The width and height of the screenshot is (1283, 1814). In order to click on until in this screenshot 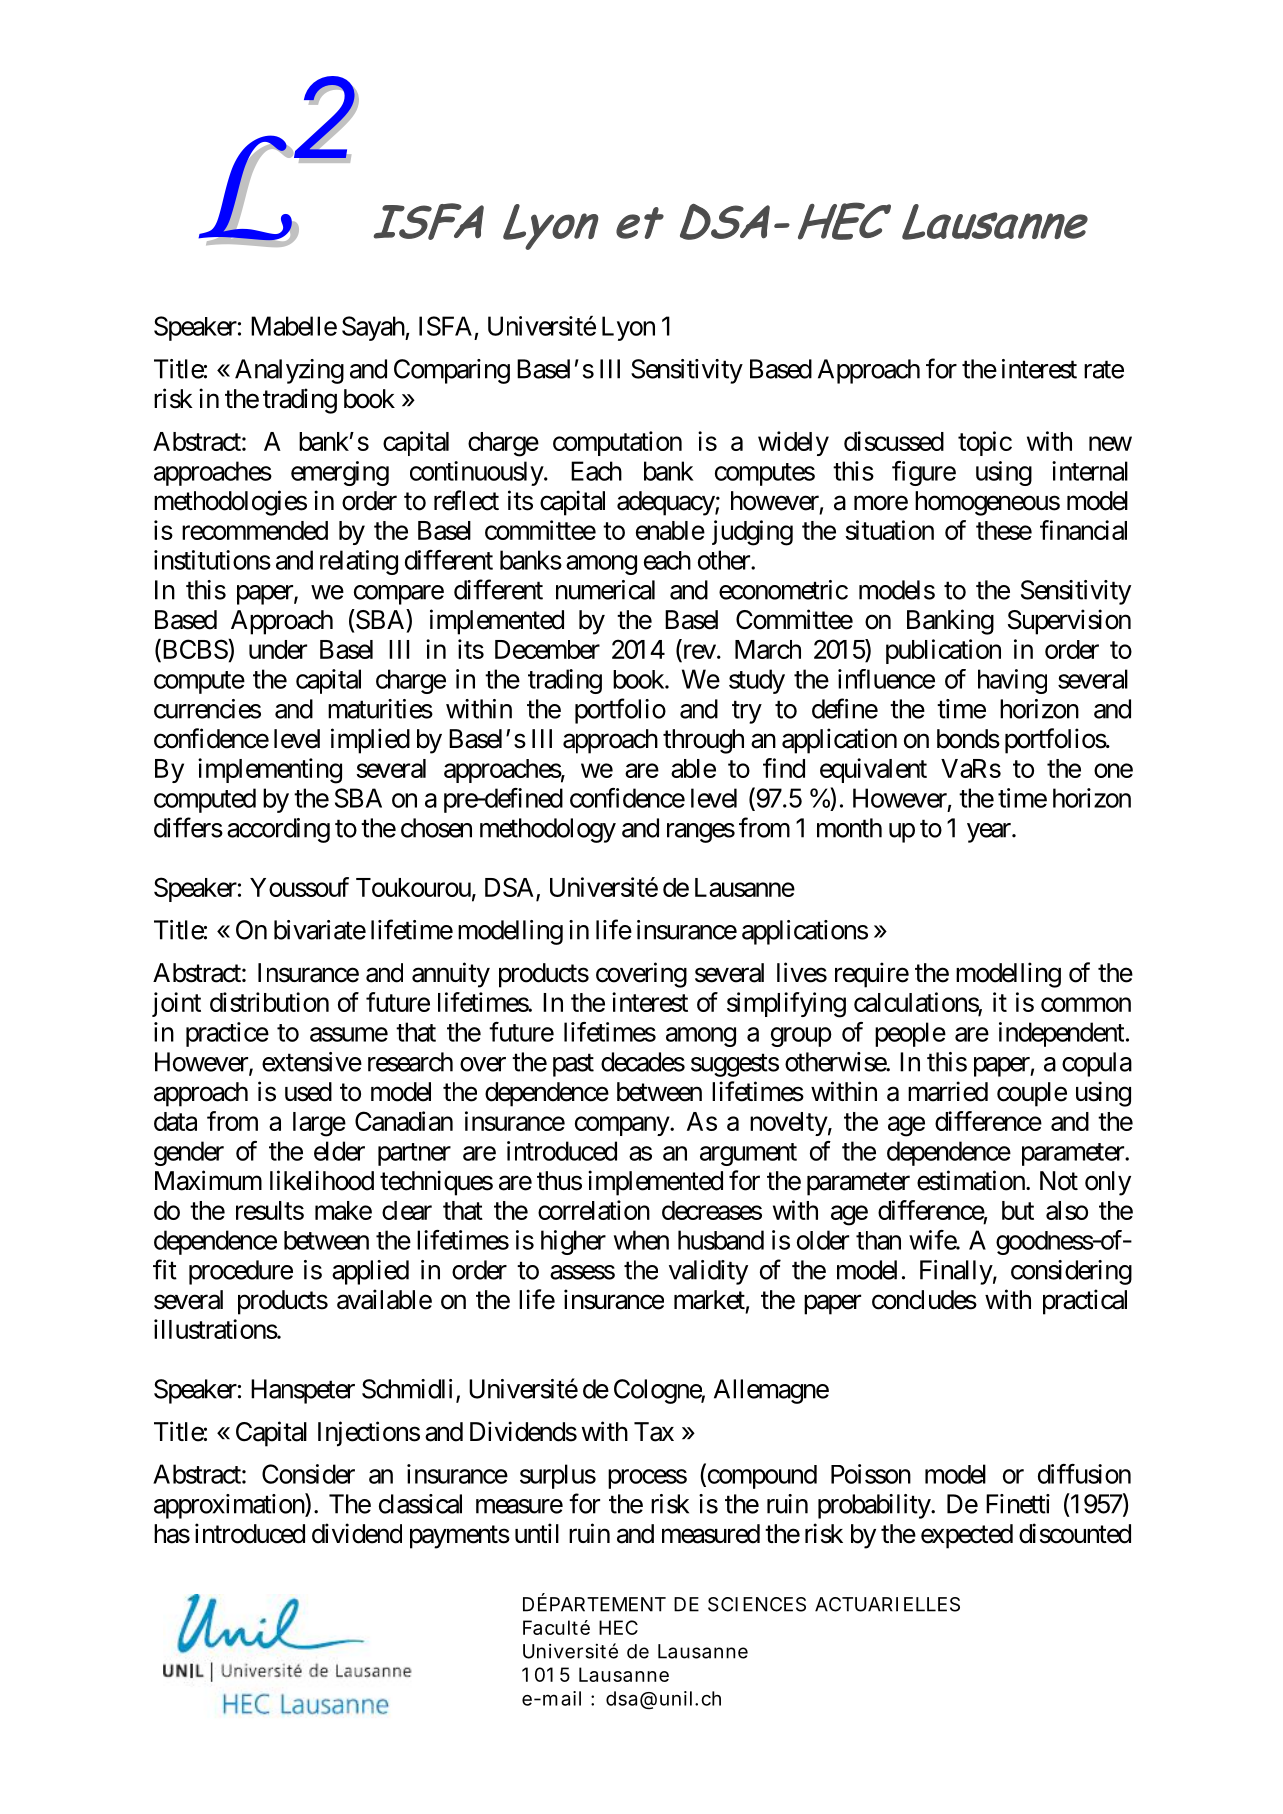, I will do `click(537, 1533)`.
